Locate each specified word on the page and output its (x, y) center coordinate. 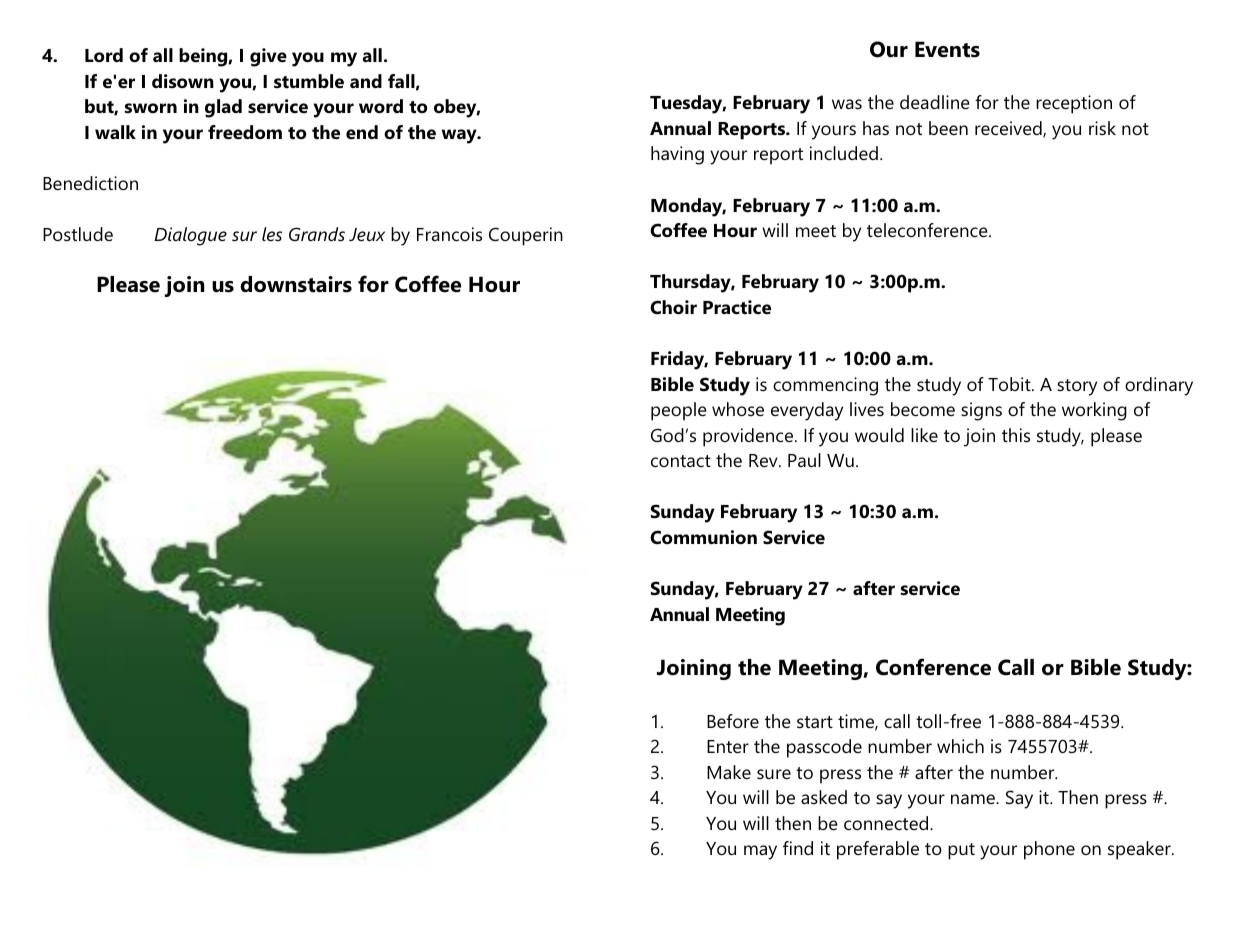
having (677, 155)
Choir (673, 307)
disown (183, 81)
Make (729, 772)
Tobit (1010, 384)
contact (681, 461)
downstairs (296, 284)
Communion (703, 537)
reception (1074, 104)
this (1016, 435)
